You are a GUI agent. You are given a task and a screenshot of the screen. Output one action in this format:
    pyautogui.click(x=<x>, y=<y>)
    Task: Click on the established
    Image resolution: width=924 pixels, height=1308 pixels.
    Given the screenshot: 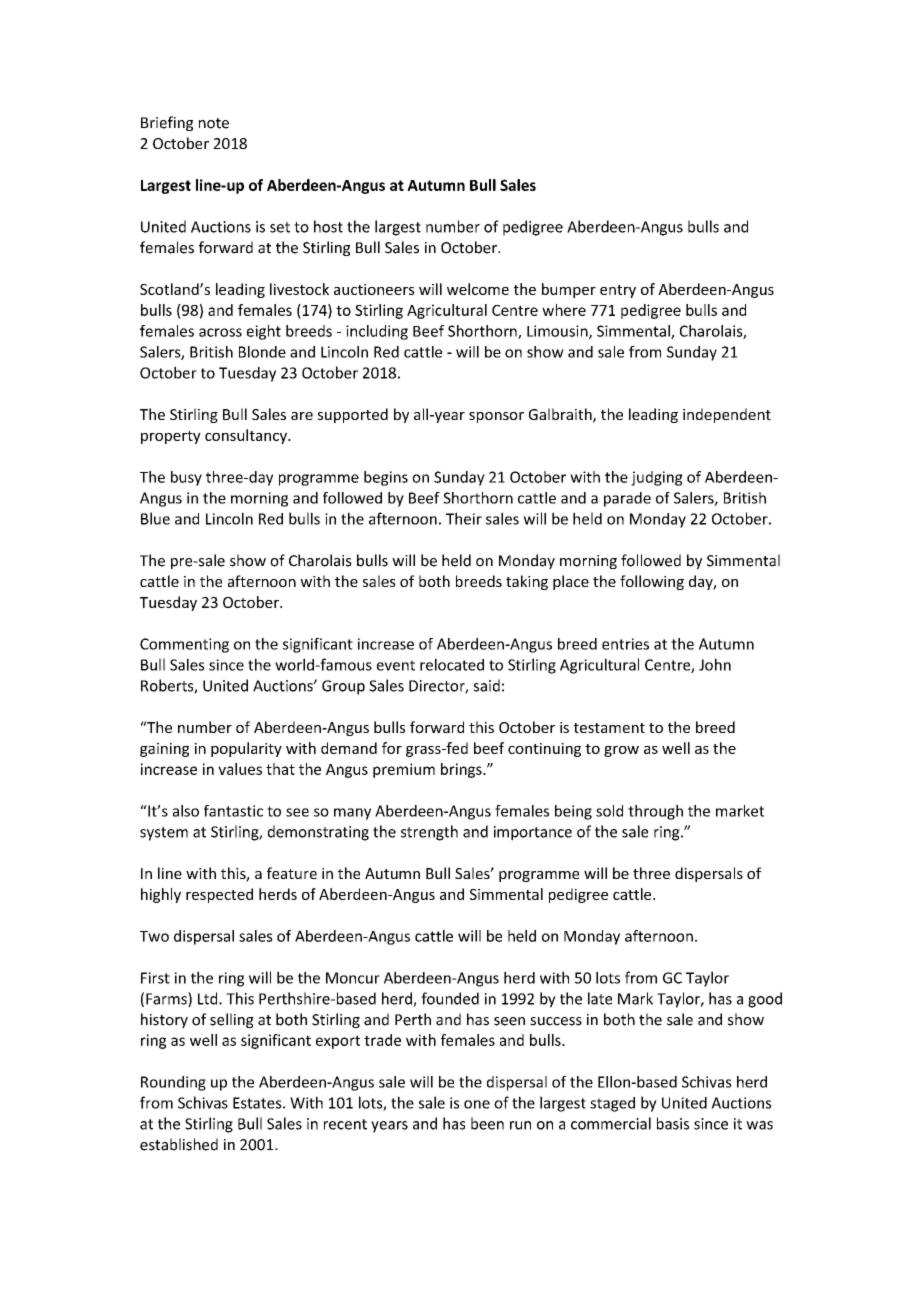 What is the action you would take?
    pyautogui.click(x=179, y=1144)
